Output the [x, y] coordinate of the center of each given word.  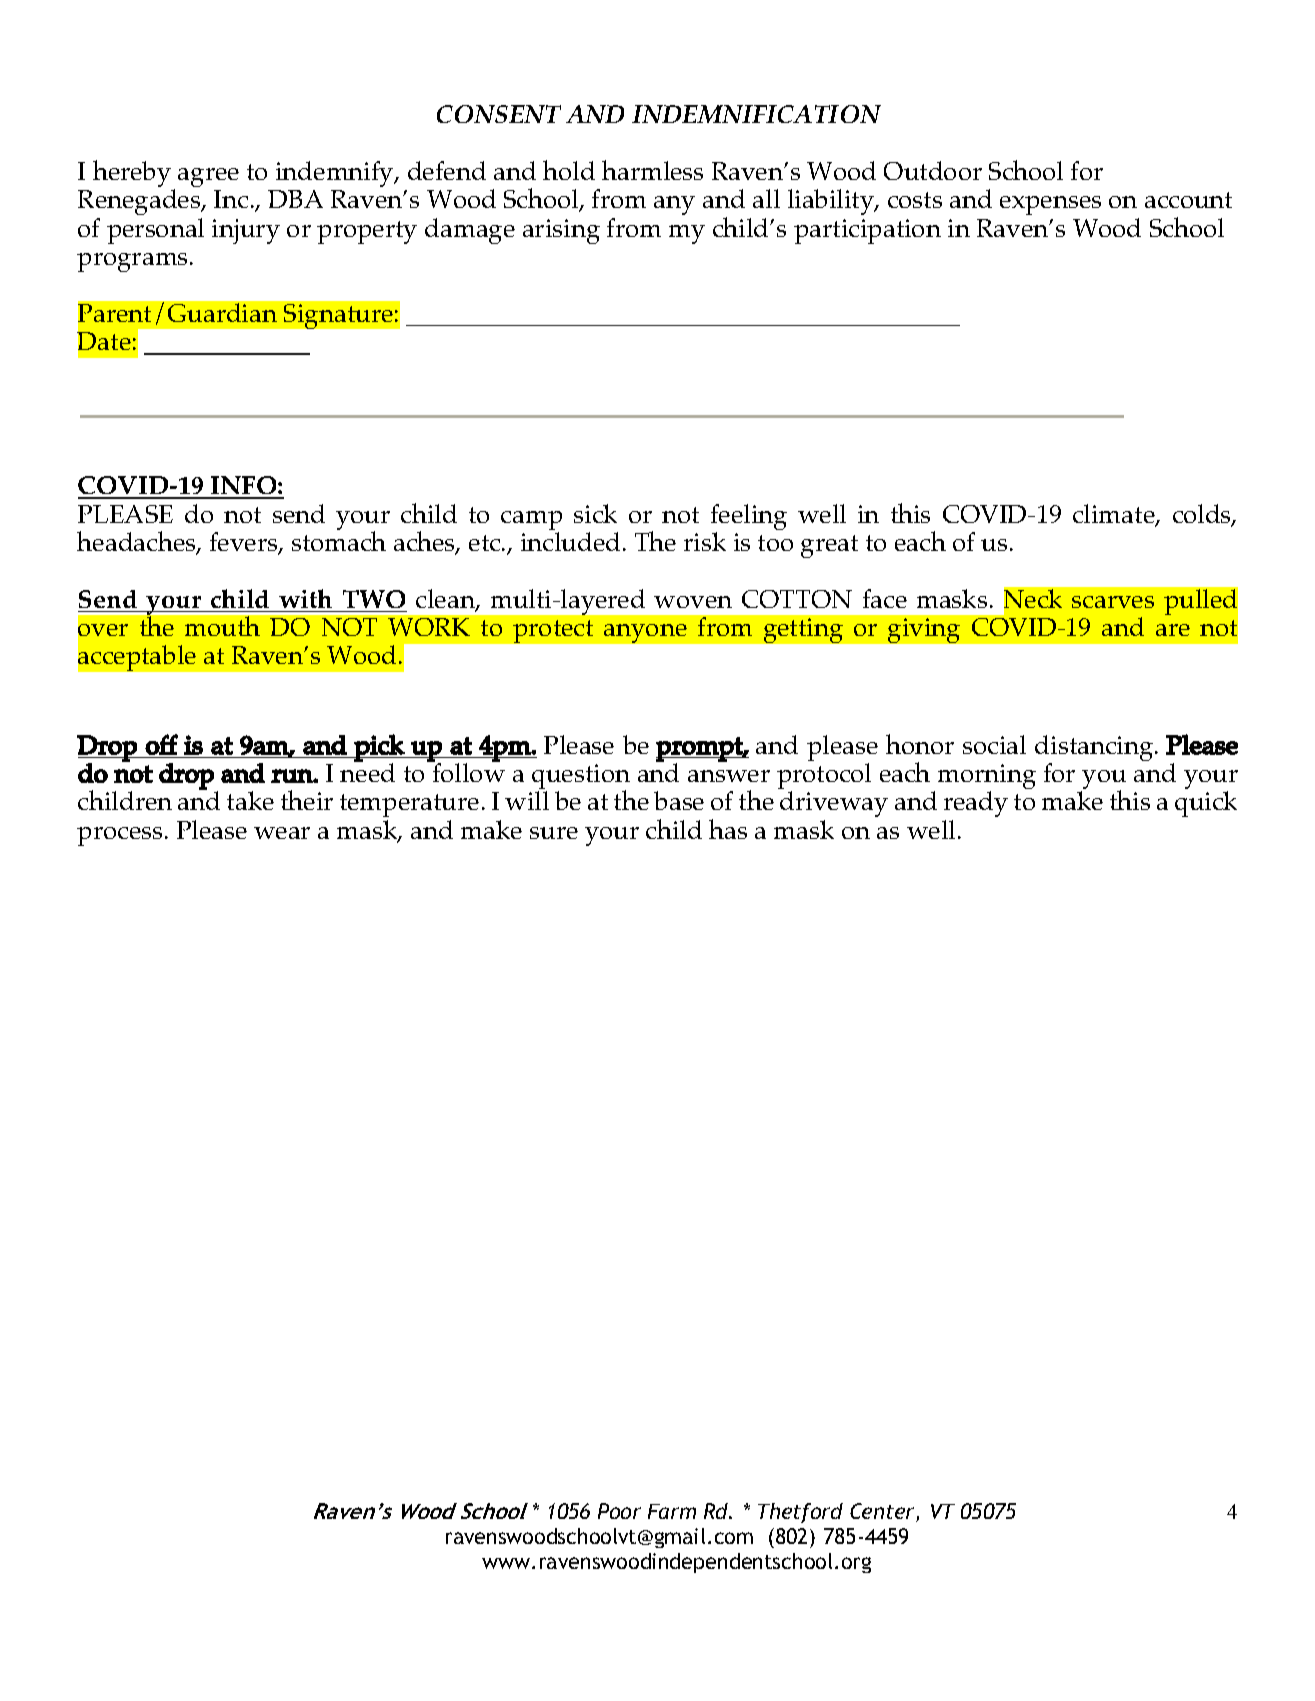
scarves [1113, 602]
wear [282, 833]
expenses [1050, 205]
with [305, 598]
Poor [619, 1511]
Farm [672, 1511]
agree [208, 177]
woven [693, 602]
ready [976, 804]
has [728, 829]
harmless [652, 170]
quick [1206, 804]
